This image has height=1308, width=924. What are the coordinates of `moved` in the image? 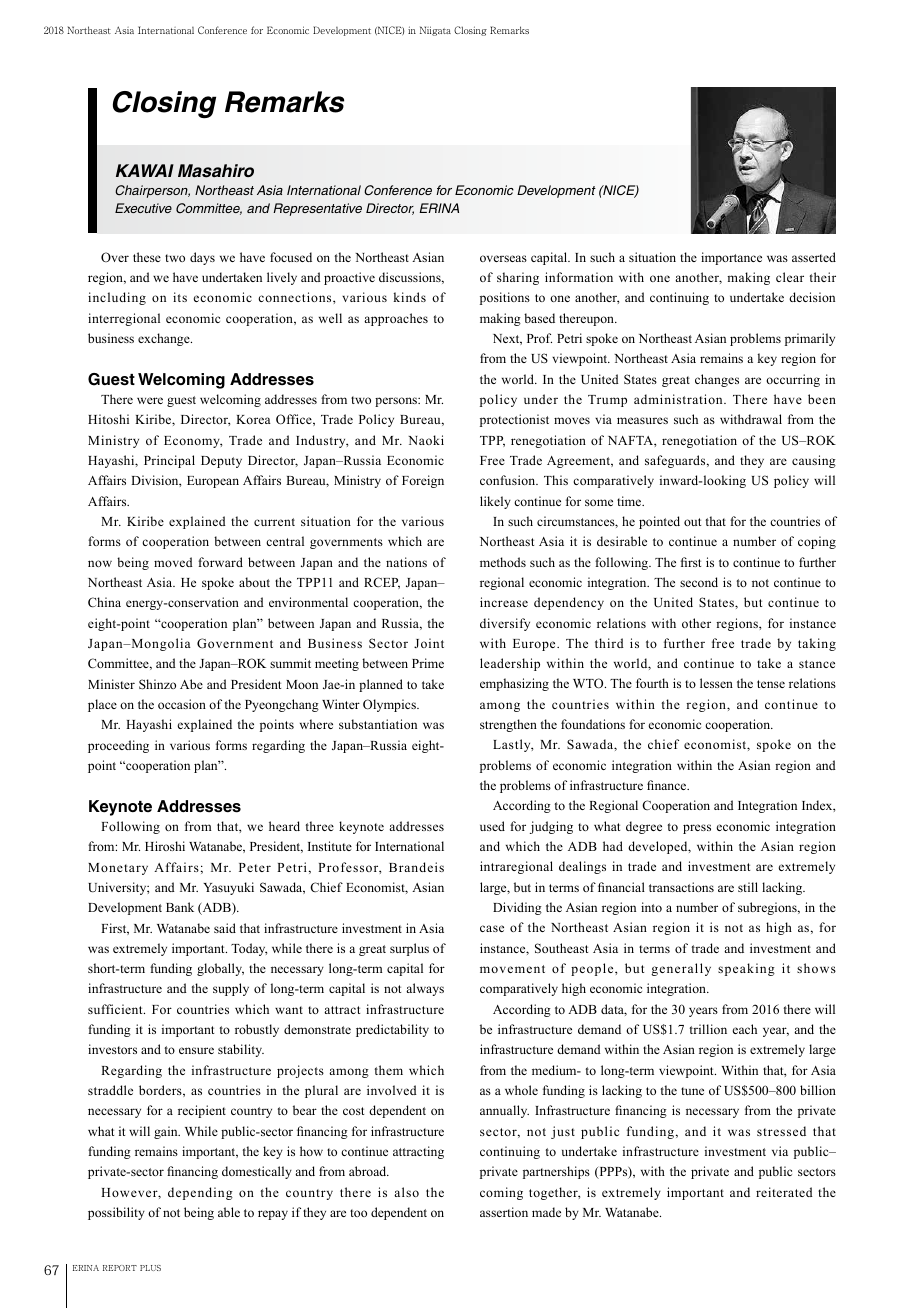 It's located at (173, 562).
